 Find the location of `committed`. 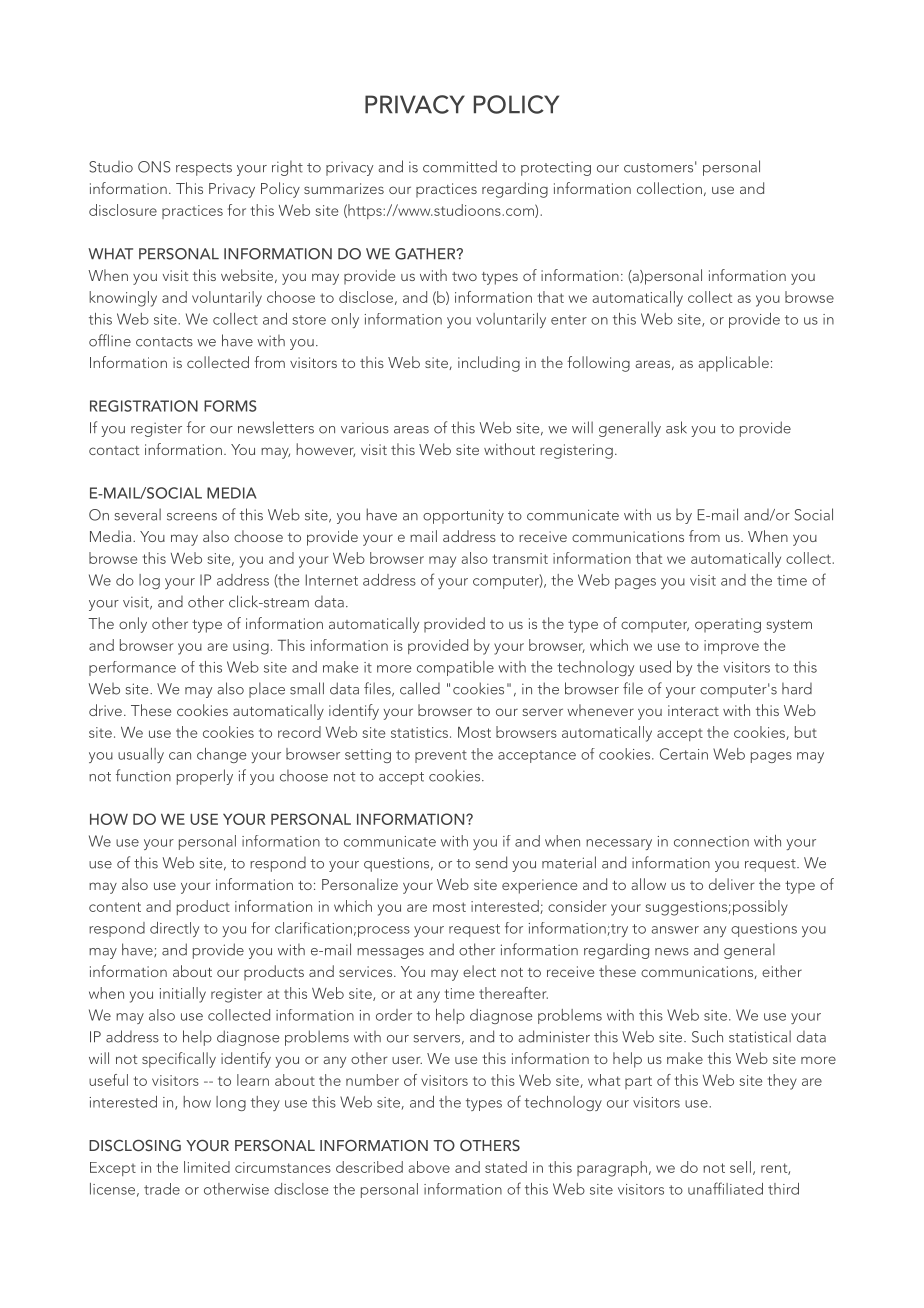

committed is located at coordinates (460, 166).
